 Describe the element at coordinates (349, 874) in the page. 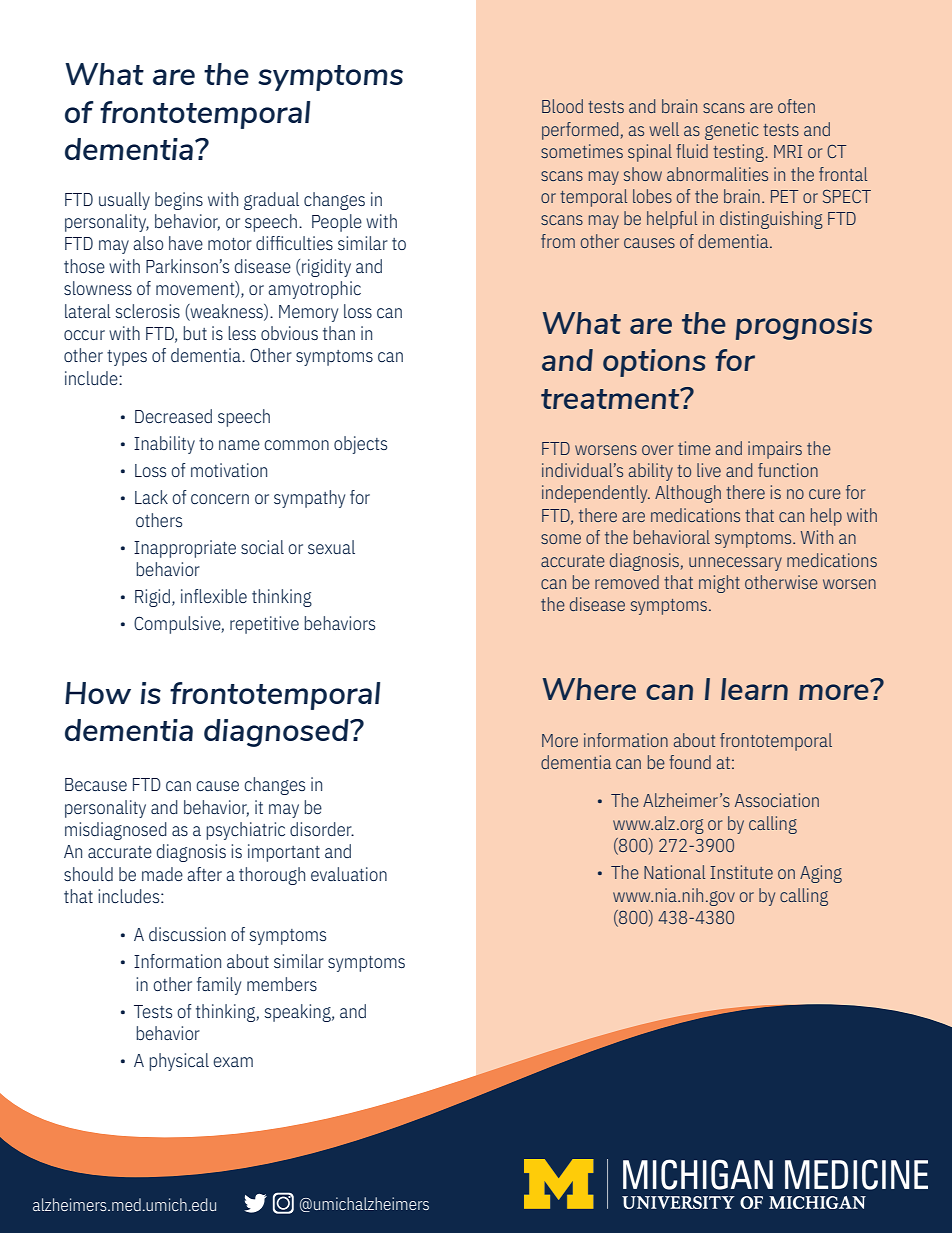

I see `evaluation` at that location.
